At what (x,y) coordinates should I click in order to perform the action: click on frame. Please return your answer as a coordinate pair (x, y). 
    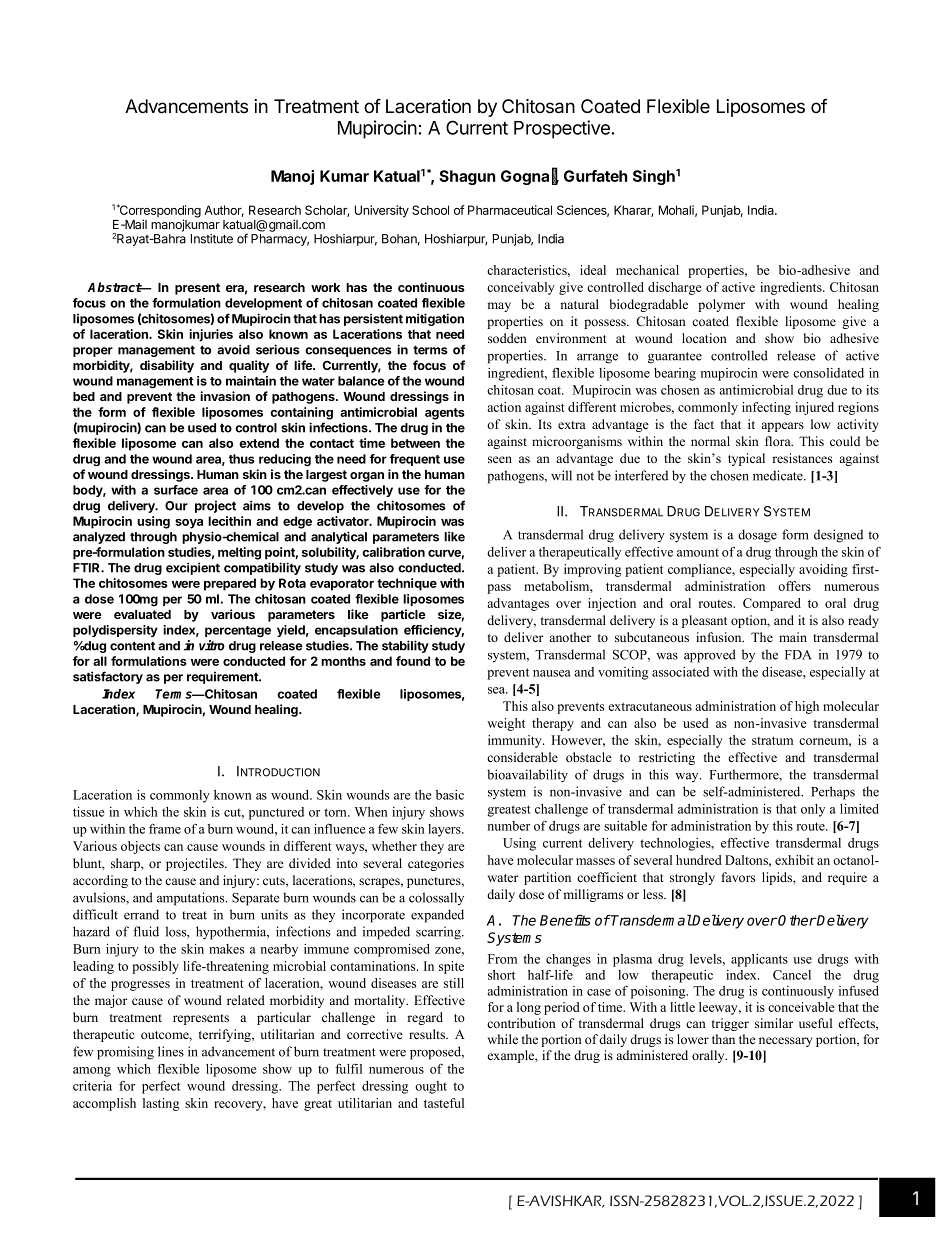
    Looking at the image, I should click on (165, 829).
